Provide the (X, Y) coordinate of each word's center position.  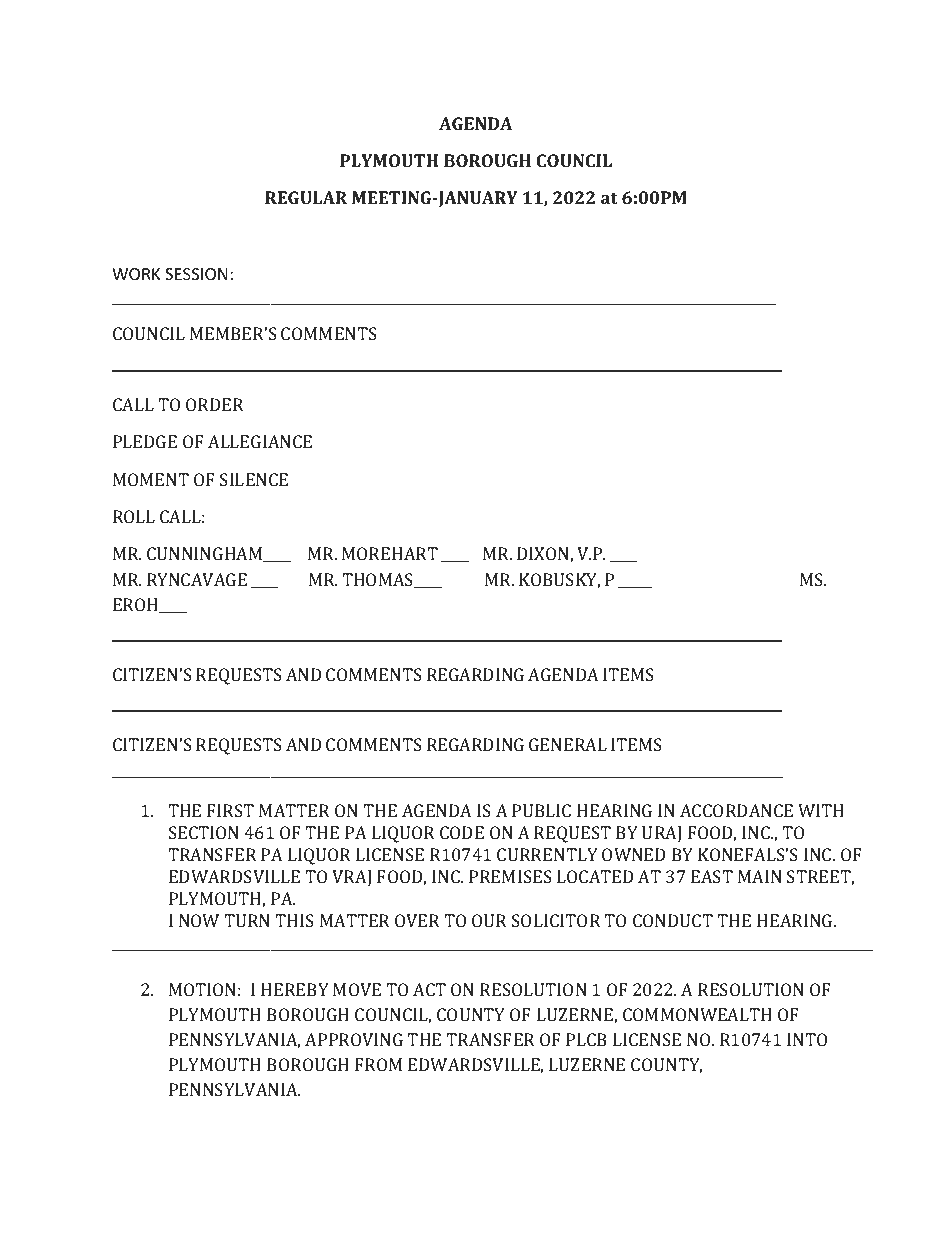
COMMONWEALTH (697, 1014)
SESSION (196, 274)
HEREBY (295, 989)
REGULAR (306, 197)
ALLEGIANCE (260, 441)
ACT (429, 989)
